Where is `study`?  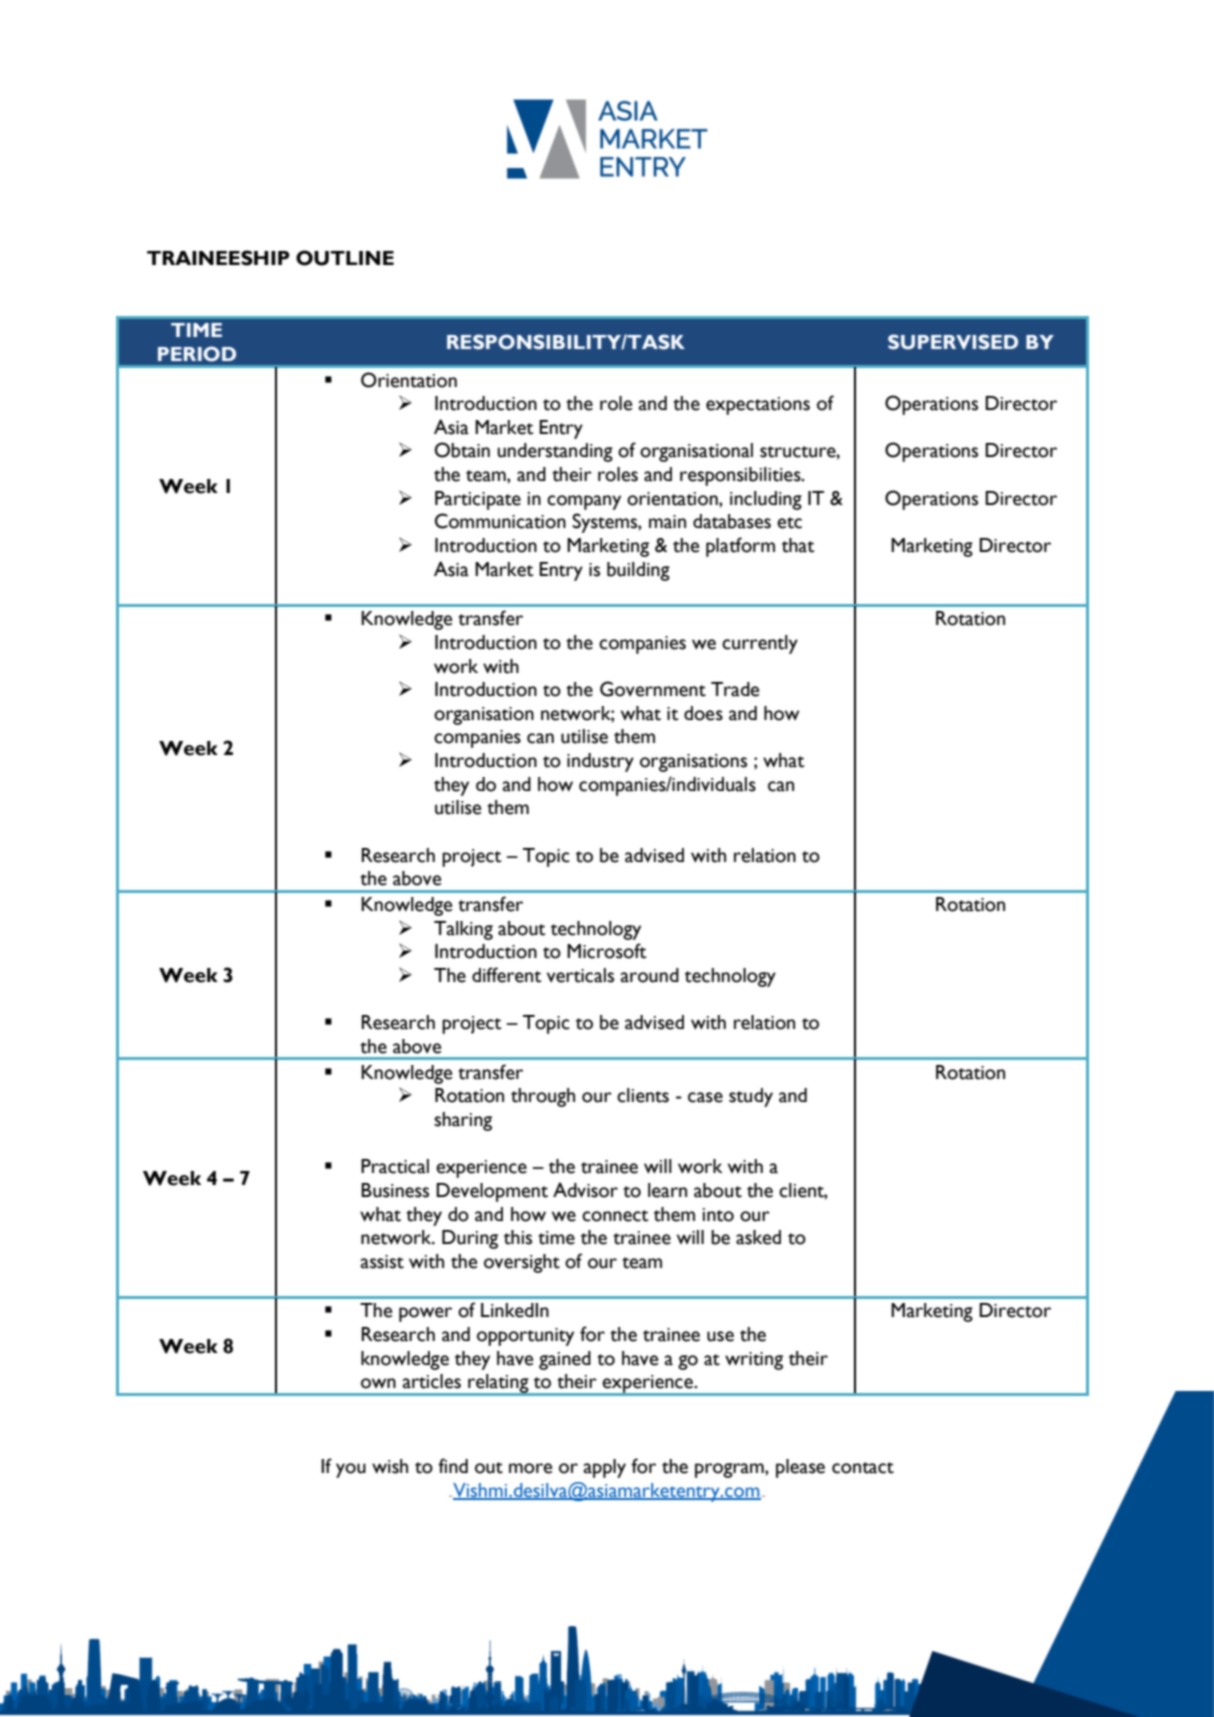 study is located at coordinates (751, 1097).
